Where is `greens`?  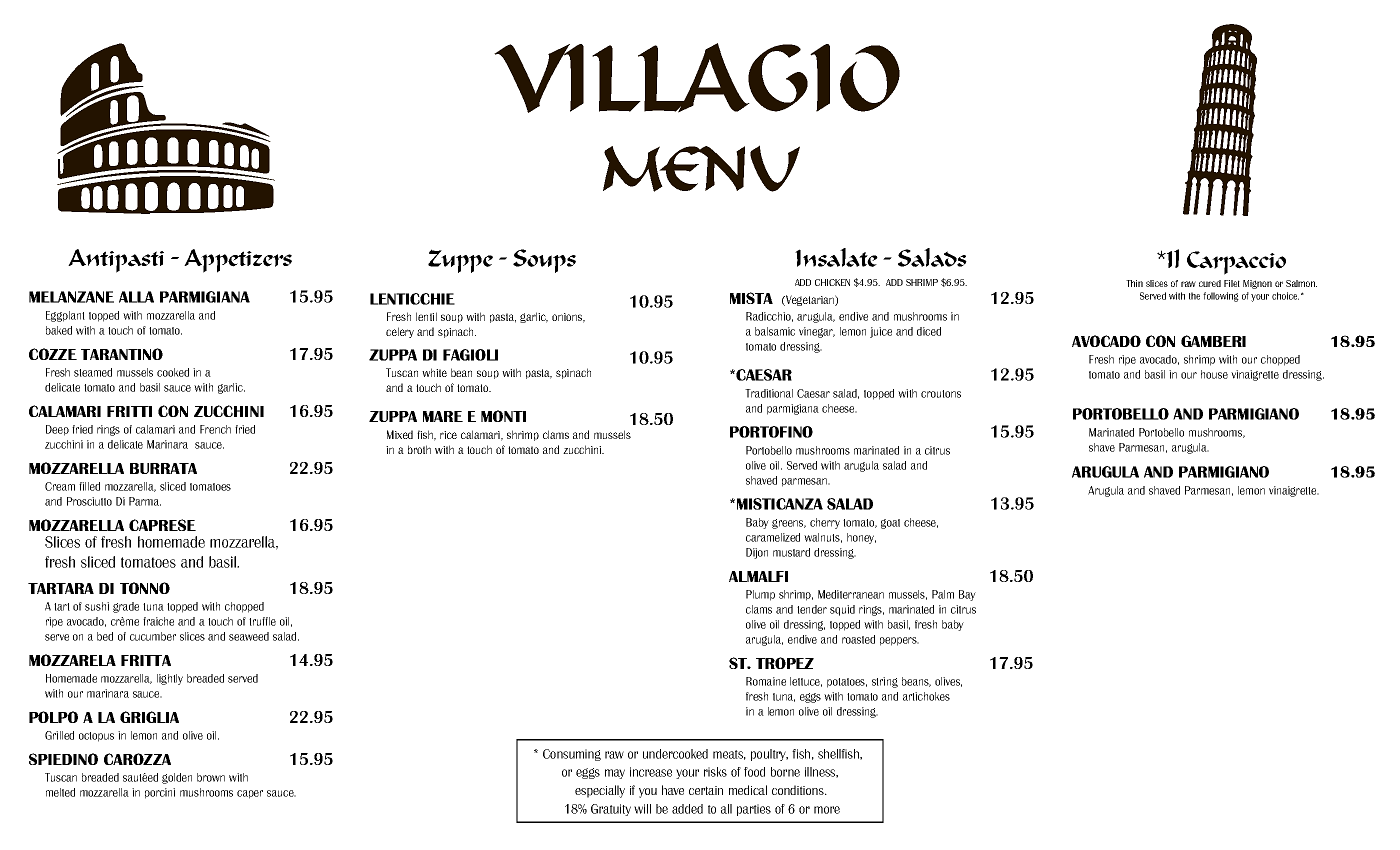 greens is located at coordinates (789, 524).
